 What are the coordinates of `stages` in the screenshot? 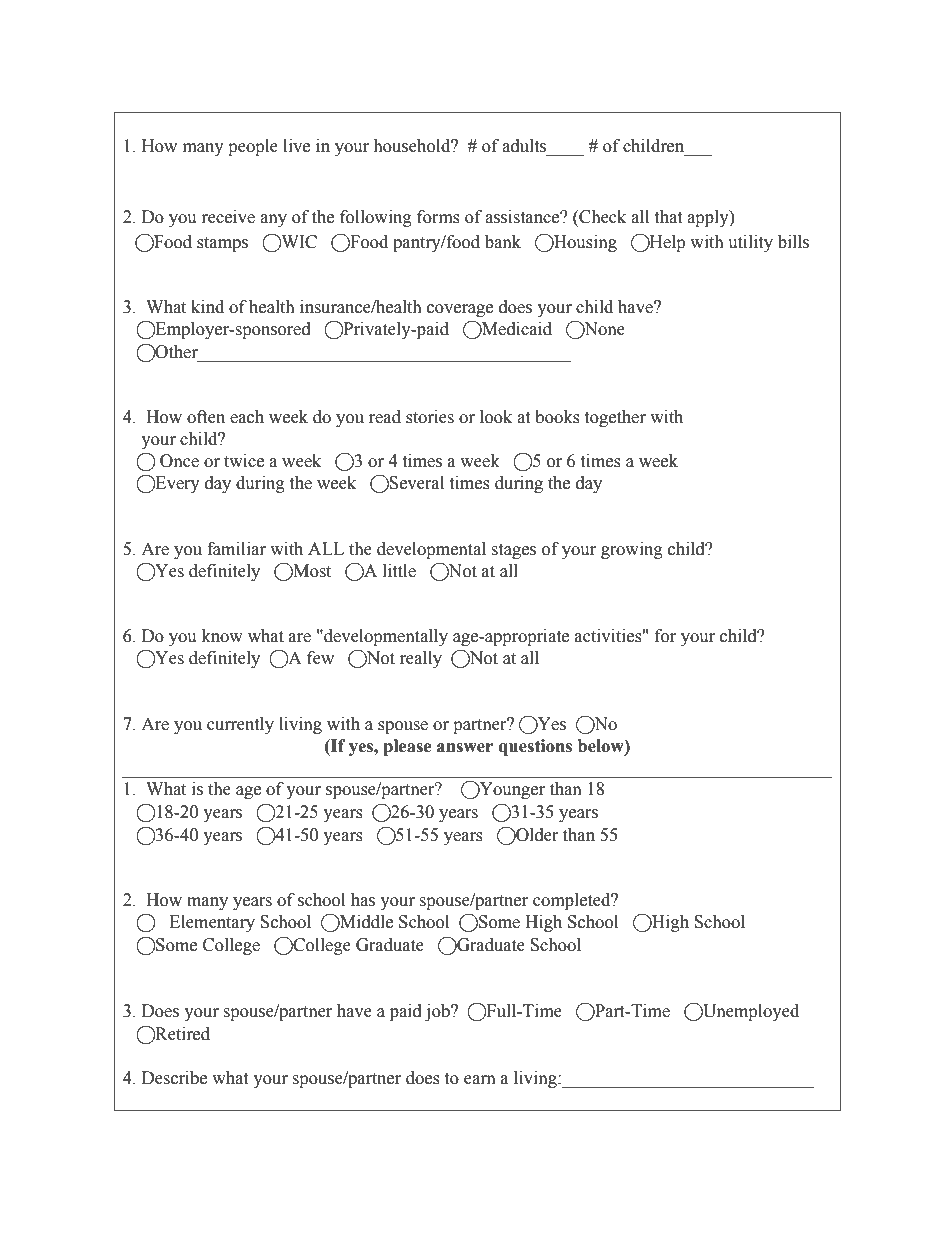 It's located at (513, 551).
